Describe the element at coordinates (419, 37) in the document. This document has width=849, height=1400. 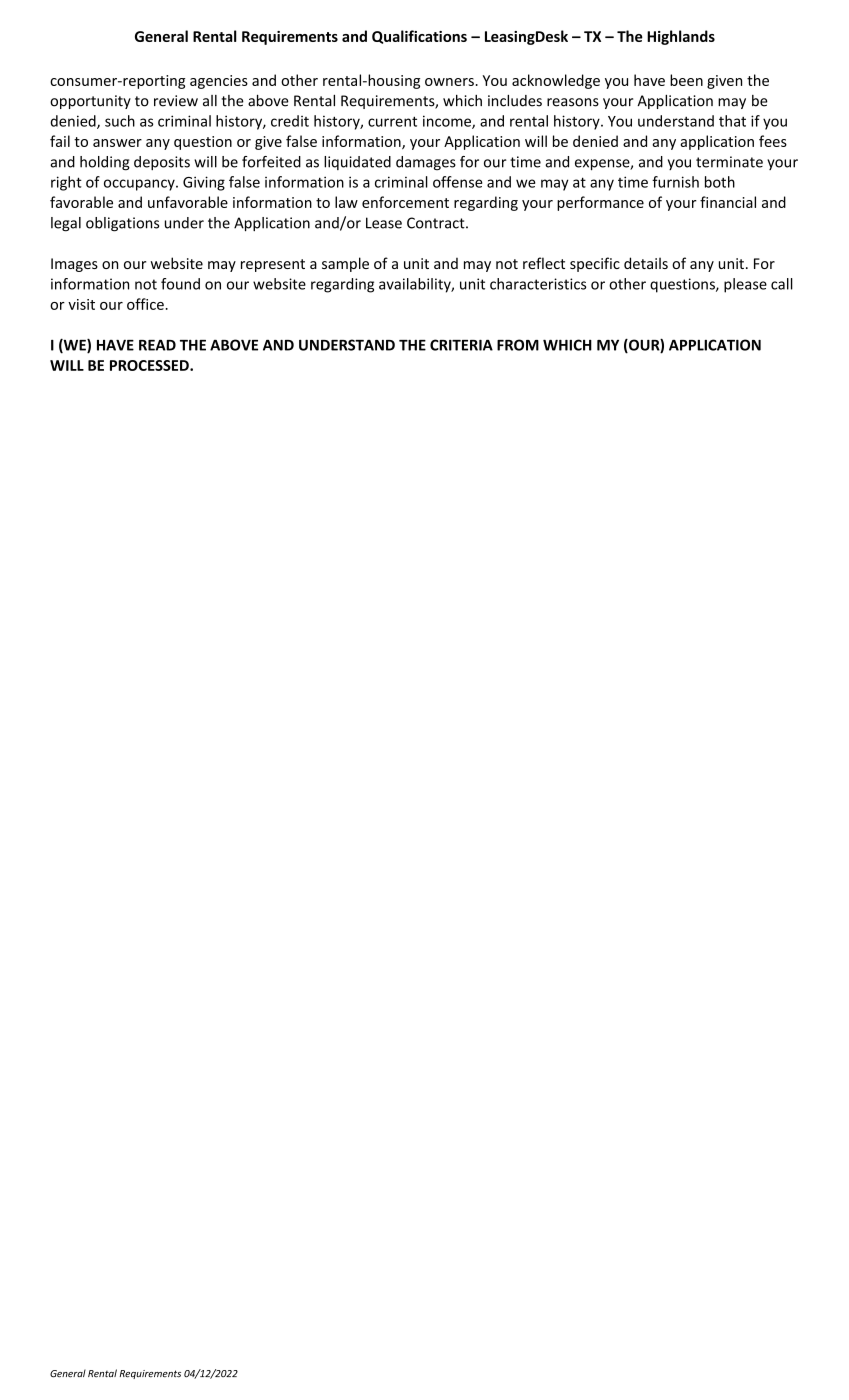
I see `Qualifications` at that location.
